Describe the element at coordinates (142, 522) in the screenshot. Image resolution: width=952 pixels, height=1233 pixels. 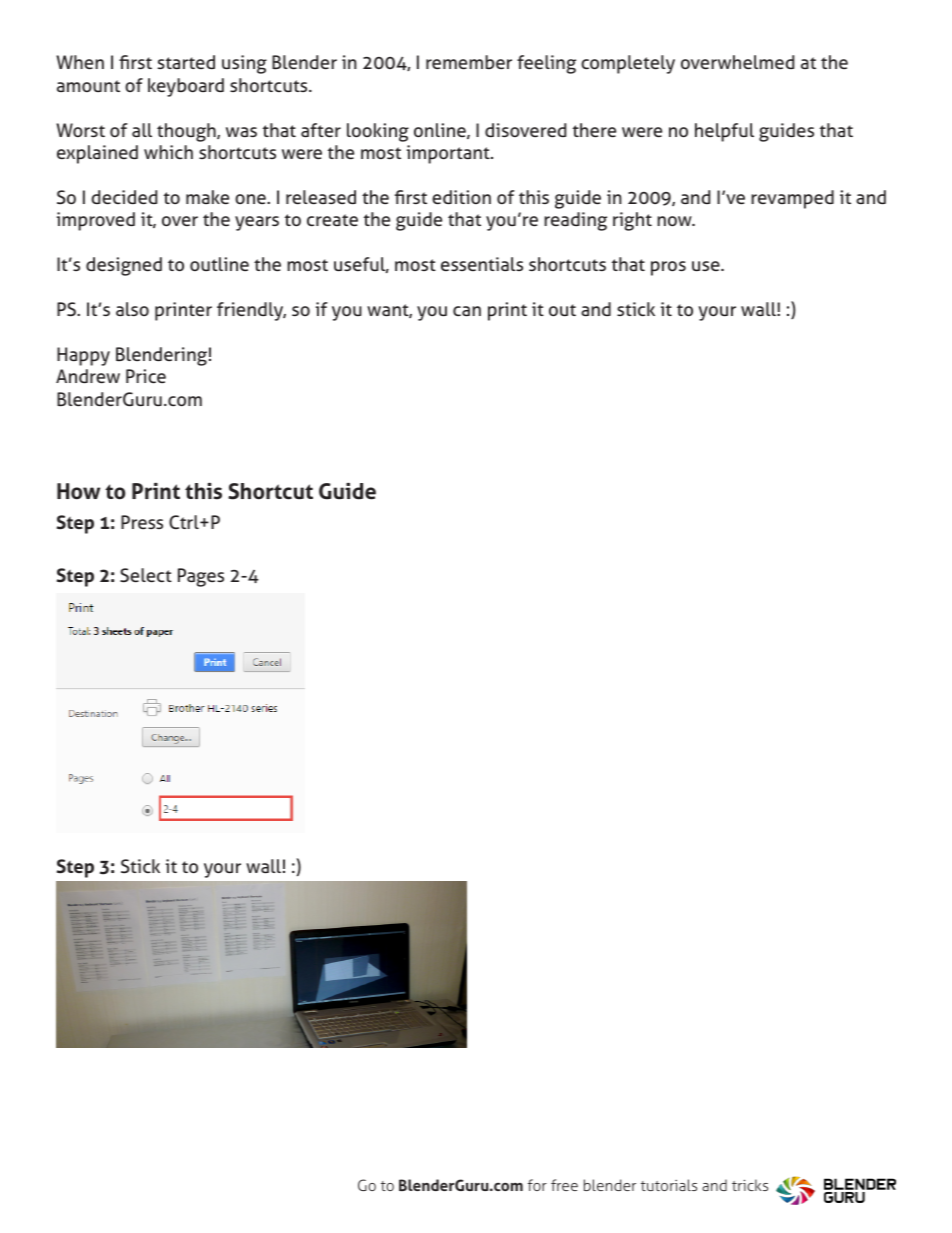
I see `Press` at that location.
